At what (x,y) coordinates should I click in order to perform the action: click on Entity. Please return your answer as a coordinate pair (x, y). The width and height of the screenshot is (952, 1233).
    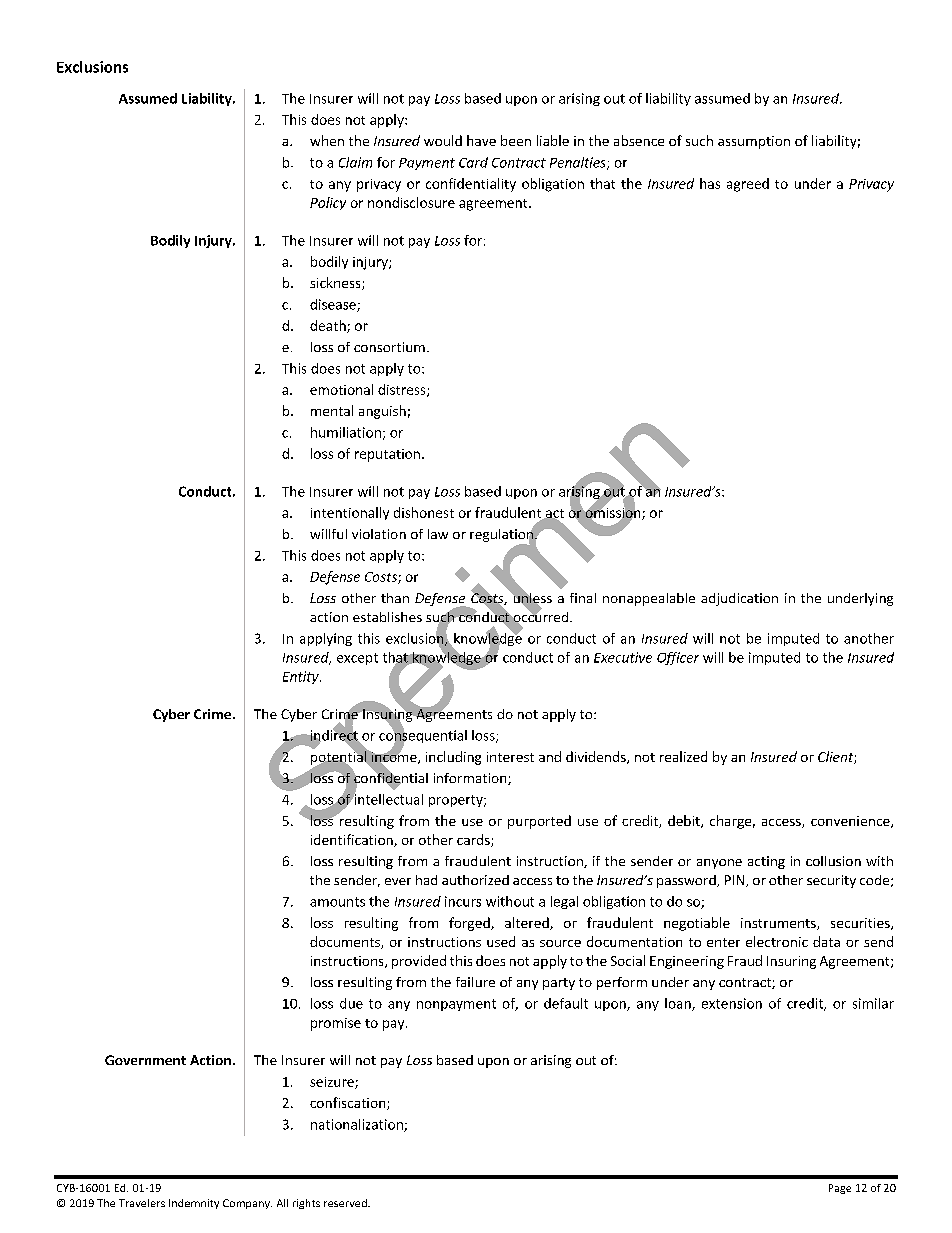
    Looking at the image, I should click on (302, 677).
